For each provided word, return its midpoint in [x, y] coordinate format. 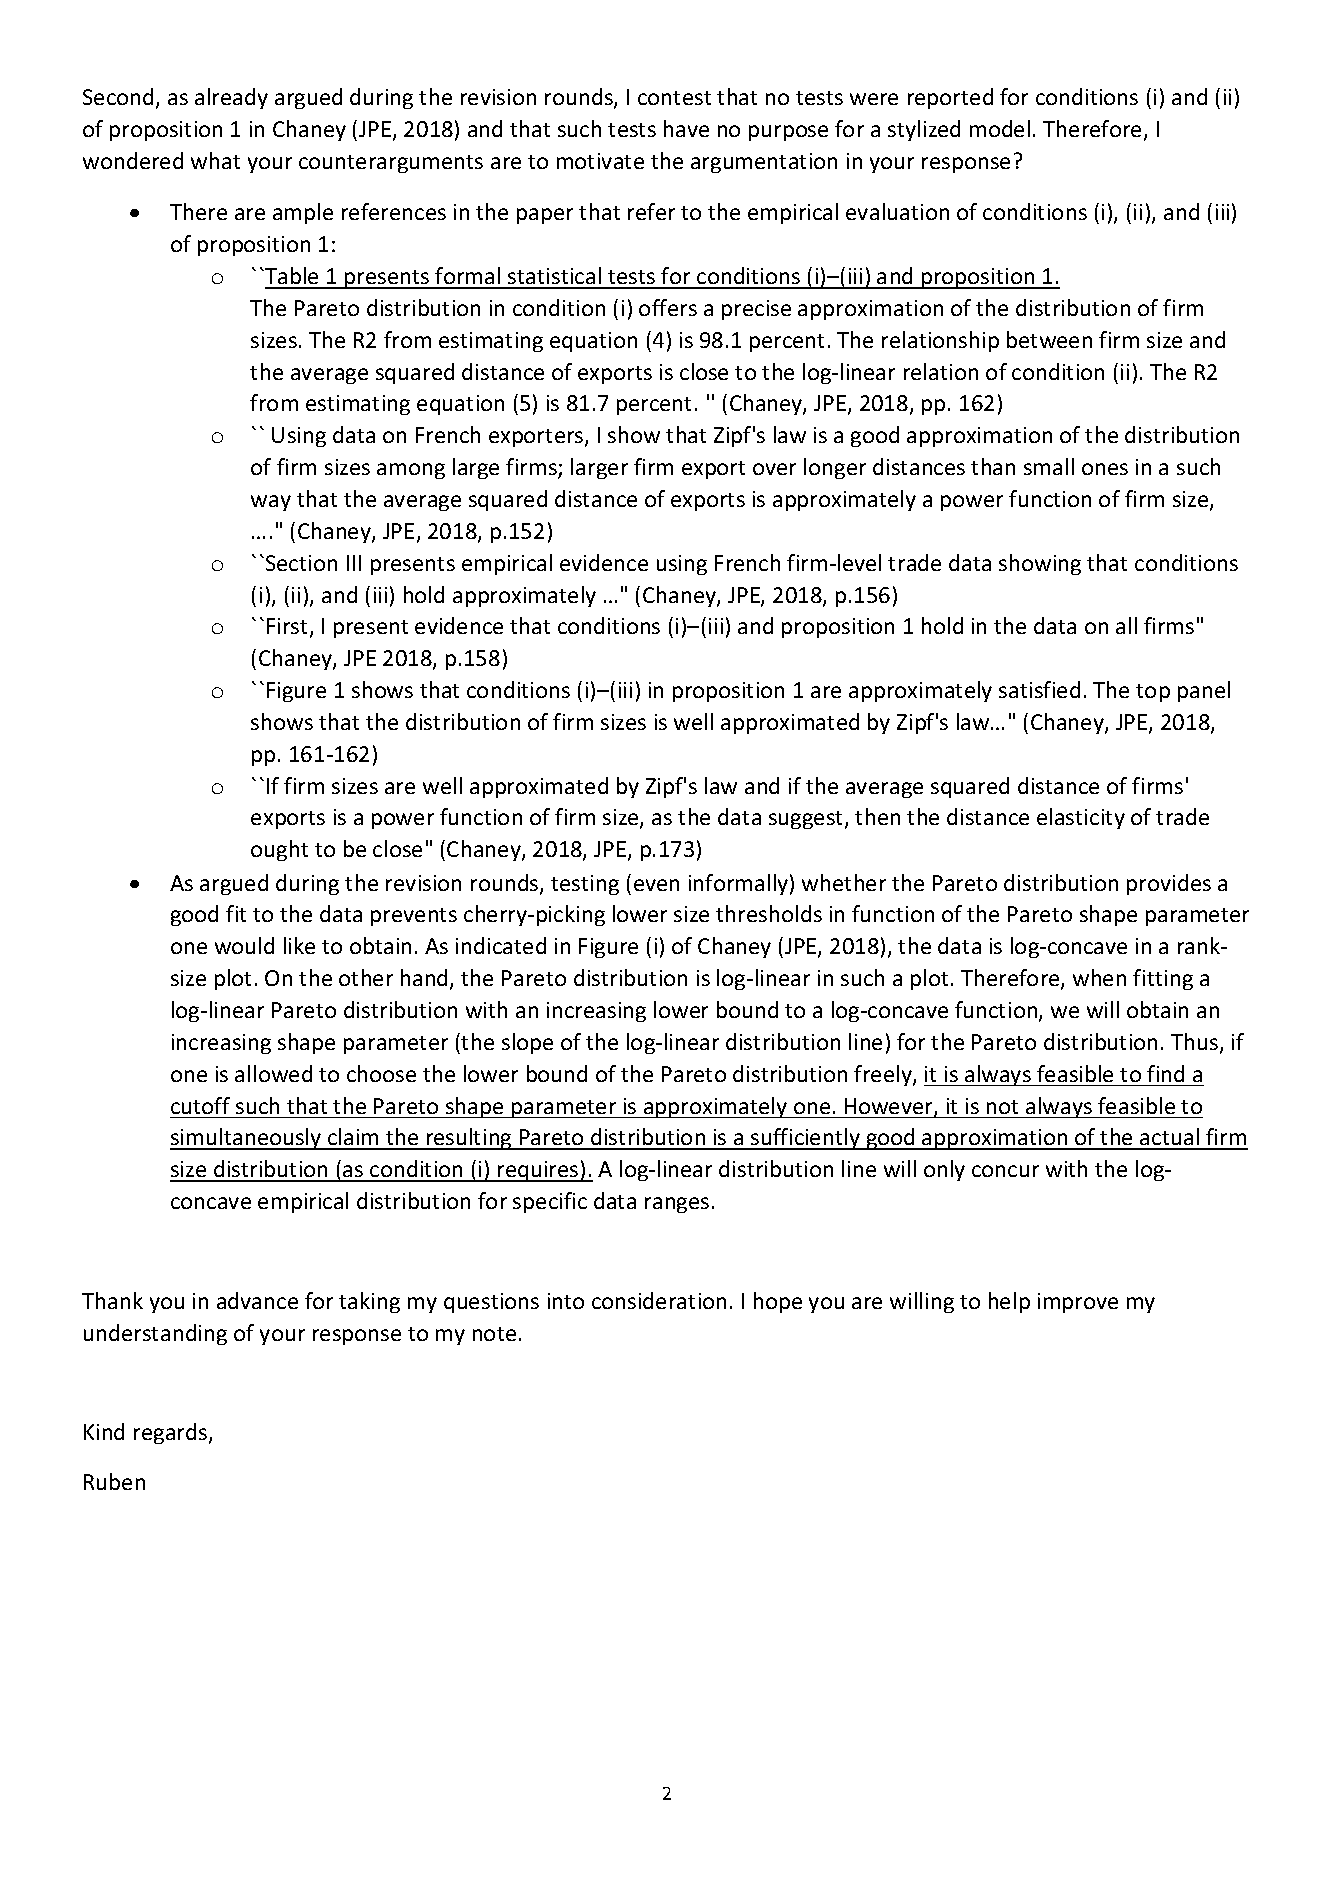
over [774, 469]
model [1000, 128]
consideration [659, 1300]
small [1049, 466]
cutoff [200, 1105]
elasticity [1081, 818]
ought [279, 850]
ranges [677, 1205]
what [215, 160]
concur [1005, 1171]
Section [301, 563]
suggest [807, 820]
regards [172, 1433]
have [686, 128]
